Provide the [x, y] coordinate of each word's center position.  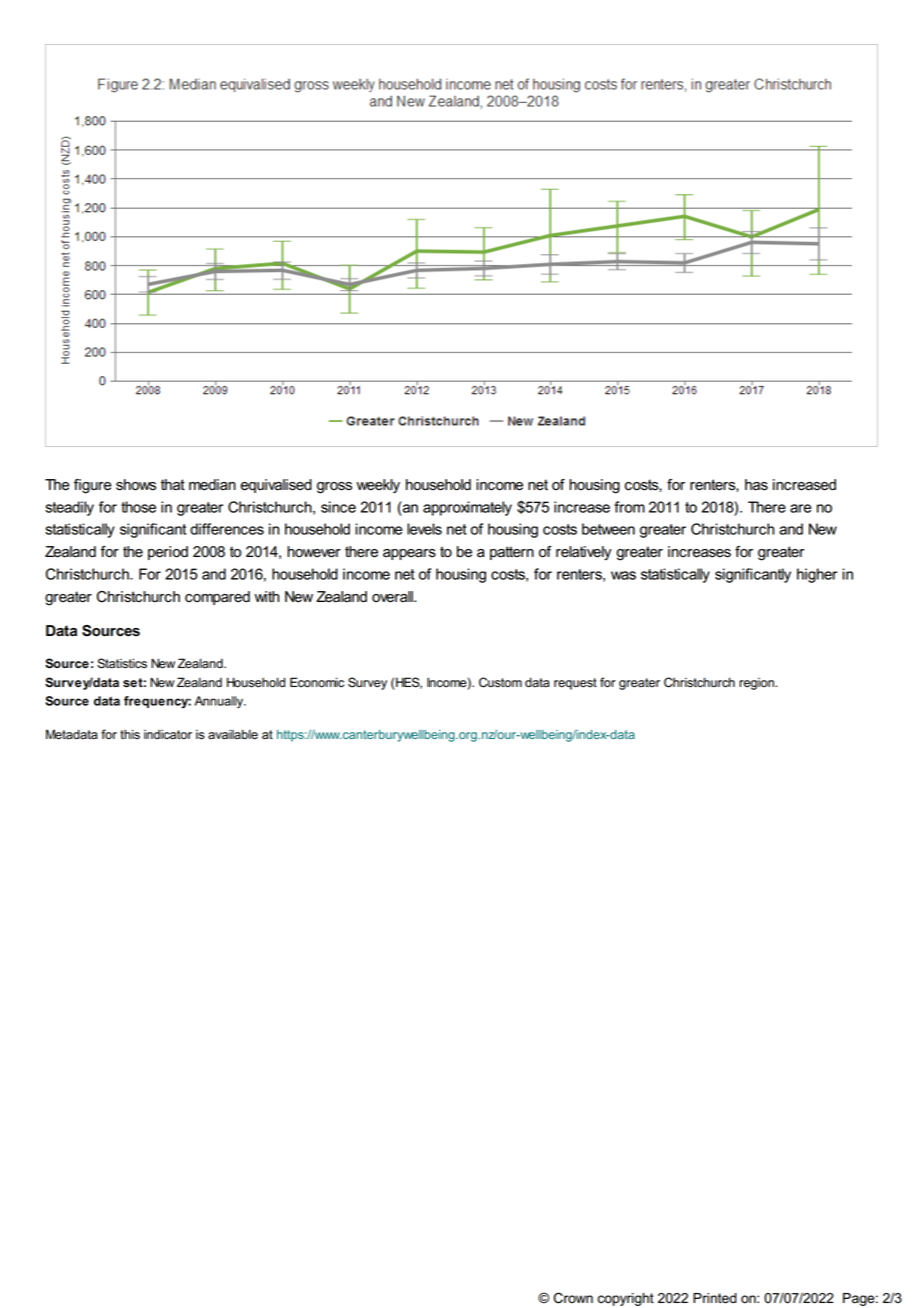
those [138, 507]
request [575, 684]
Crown [573, 1298]
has [756, 485]
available [233, 734]
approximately [467, 508]
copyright [626, 1299]
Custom [500, 682]
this [130, 734]
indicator [168, 735]
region [757, 684]
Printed [715, 1298]
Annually [220, 702]
